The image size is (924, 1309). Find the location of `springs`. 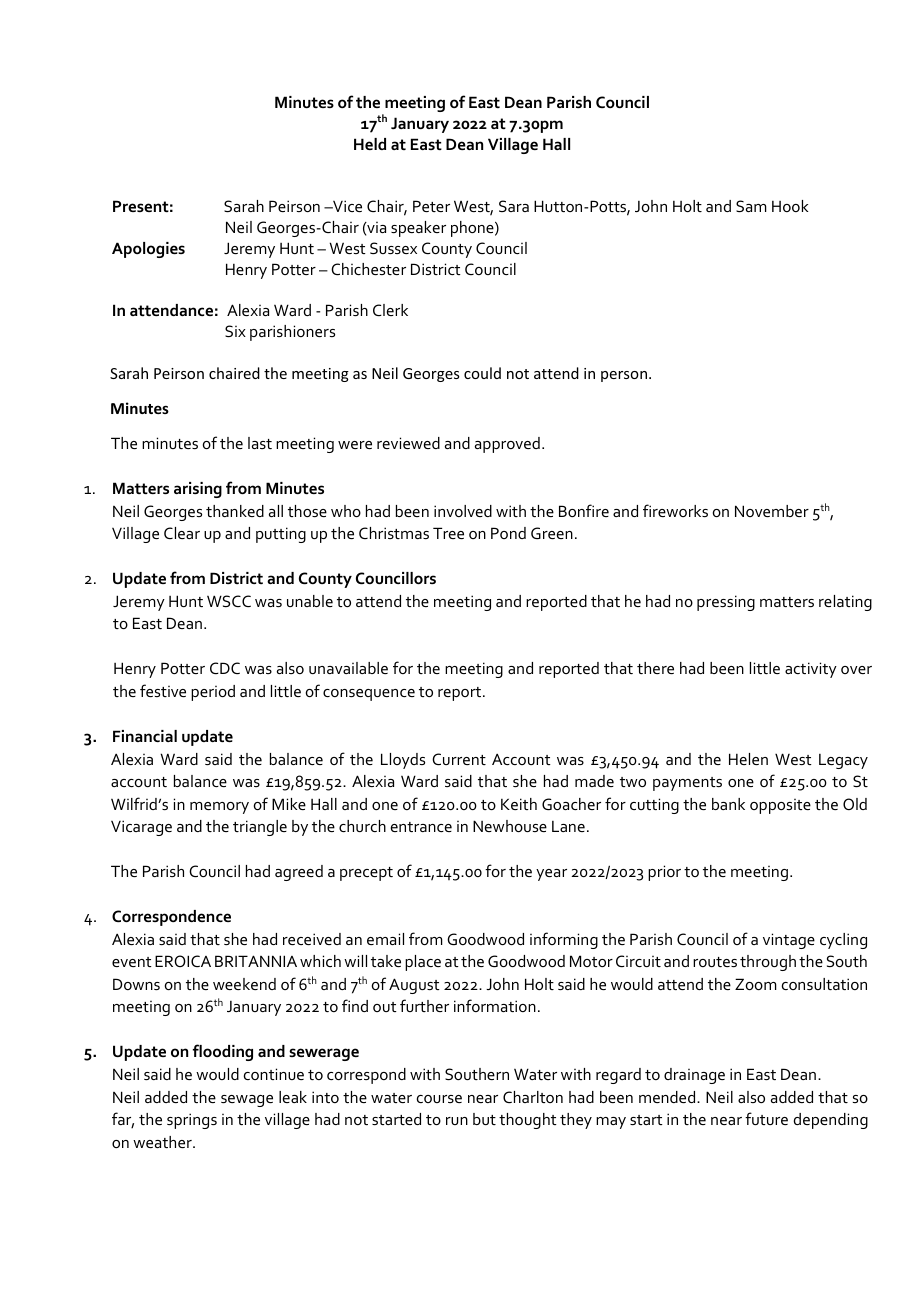

springs is located at coordinates (192, 1121).
